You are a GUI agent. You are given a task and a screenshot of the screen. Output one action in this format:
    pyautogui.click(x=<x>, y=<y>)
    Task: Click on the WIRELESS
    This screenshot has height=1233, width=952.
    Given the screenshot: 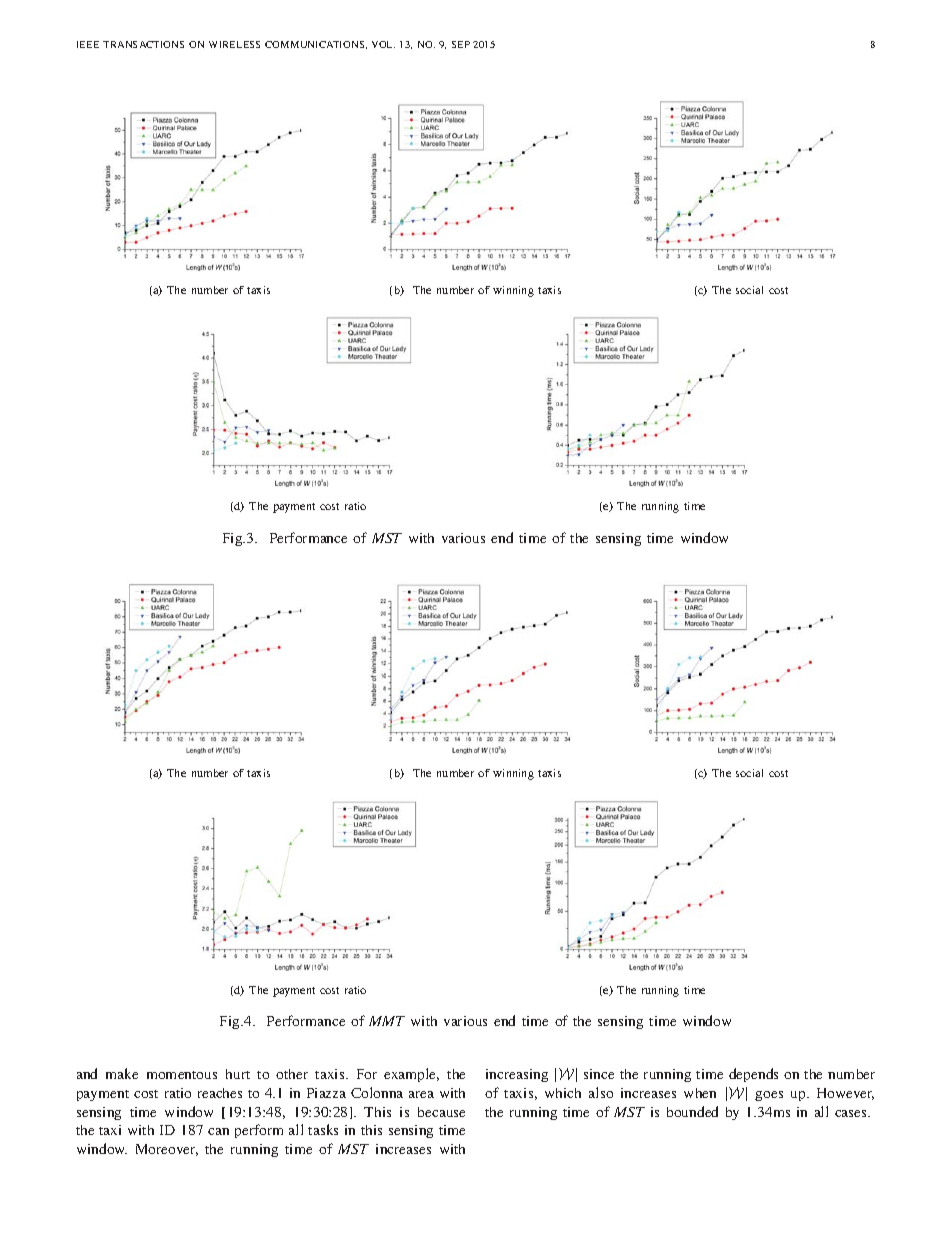 What is the action you would take?
    pyautogui.click(x=234, y=44)
